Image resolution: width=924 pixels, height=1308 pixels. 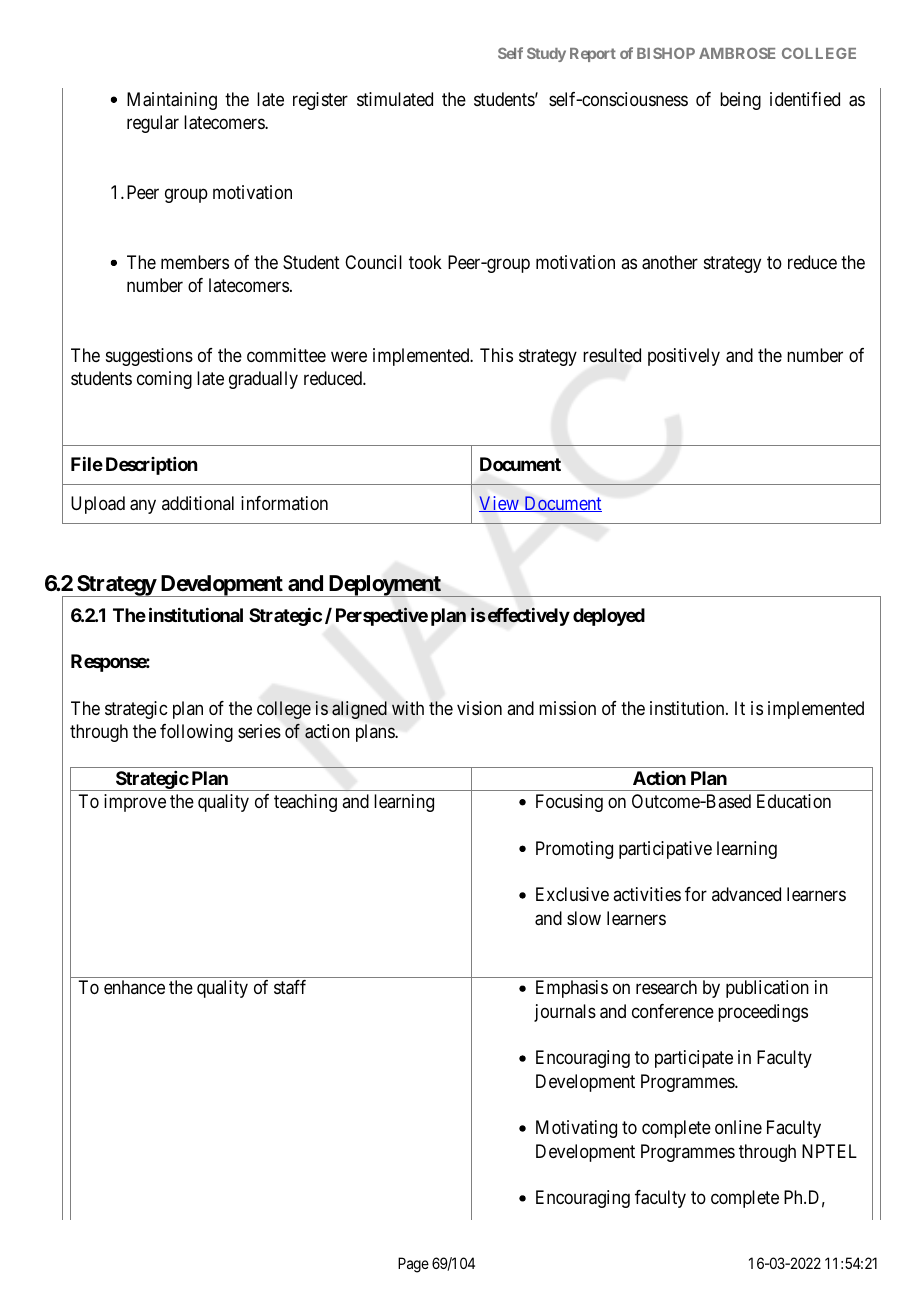 I want to click on being, so click(x=740, y=101).
